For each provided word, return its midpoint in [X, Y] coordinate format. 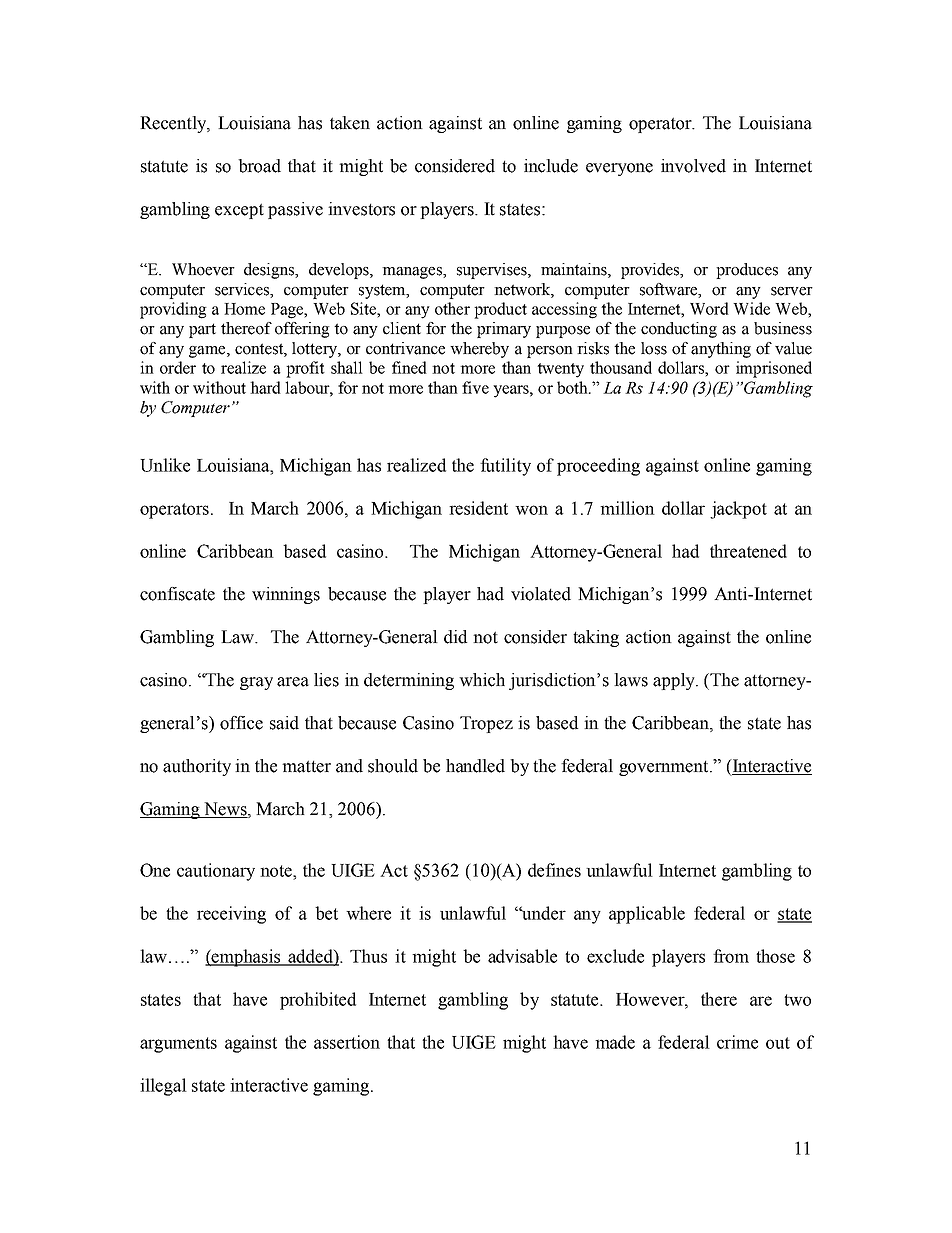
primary [504, 330]
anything [721, 350]
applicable [647, 915]
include [551, 166]
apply [675, 681]
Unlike [165, 465]
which [482, 680]
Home [244, 309]
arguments [178, 1045]
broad [259, 166]
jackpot [738, 510]
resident [478, 508]
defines [554, 870]
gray [256, 683]
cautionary [216, 872]
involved [693, 166]
